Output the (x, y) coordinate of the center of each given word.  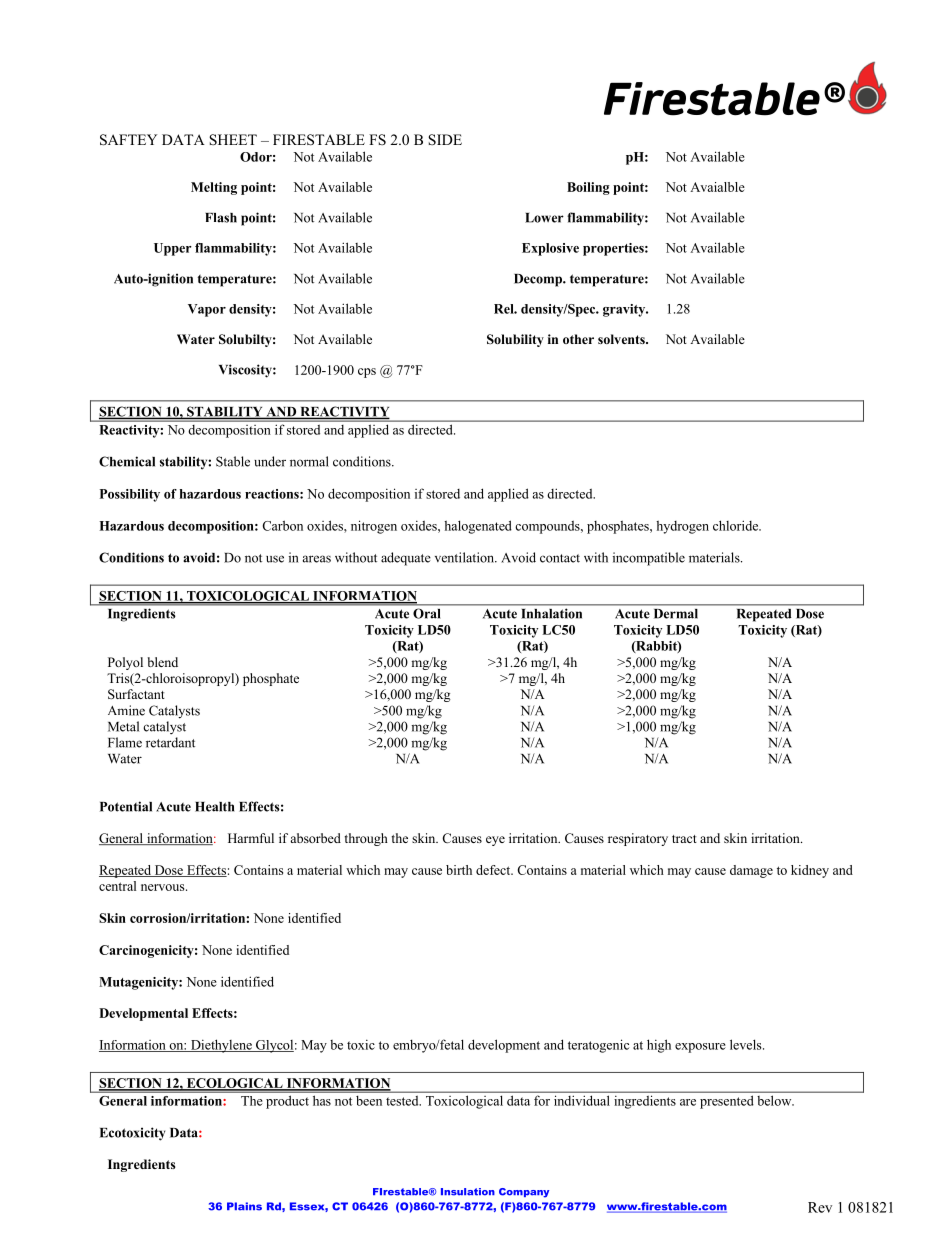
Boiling (588, 188)
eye (495, 841)
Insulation (468, 1192)
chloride (737, 525)
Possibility (130, 495)
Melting (214, 188)
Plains (244, 1206)
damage (751, 871)
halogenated (478, 527)
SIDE (445, 140)
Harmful (251, 838)
